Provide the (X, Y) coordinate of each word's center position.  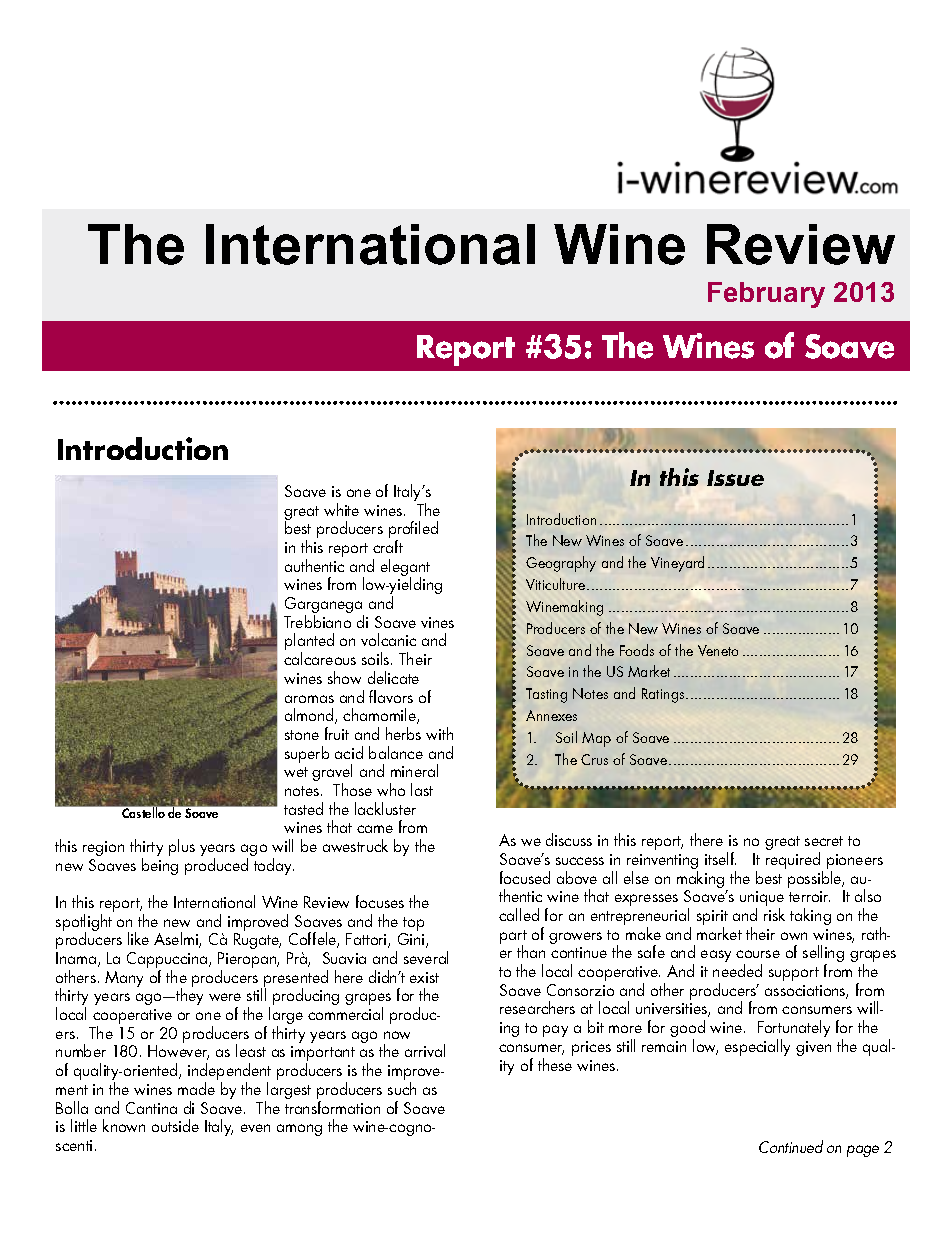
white (341, 509)
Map (596, 739)
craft (388, 546)
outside (175, 1125)
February (766, 295)
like (138, 938)
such (402, 1088)
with (439, 733)
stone (302, 735)
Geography (561, 564)
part (513, 938)
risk (774, 914)
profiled (413, 531)
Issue (735, 478)
